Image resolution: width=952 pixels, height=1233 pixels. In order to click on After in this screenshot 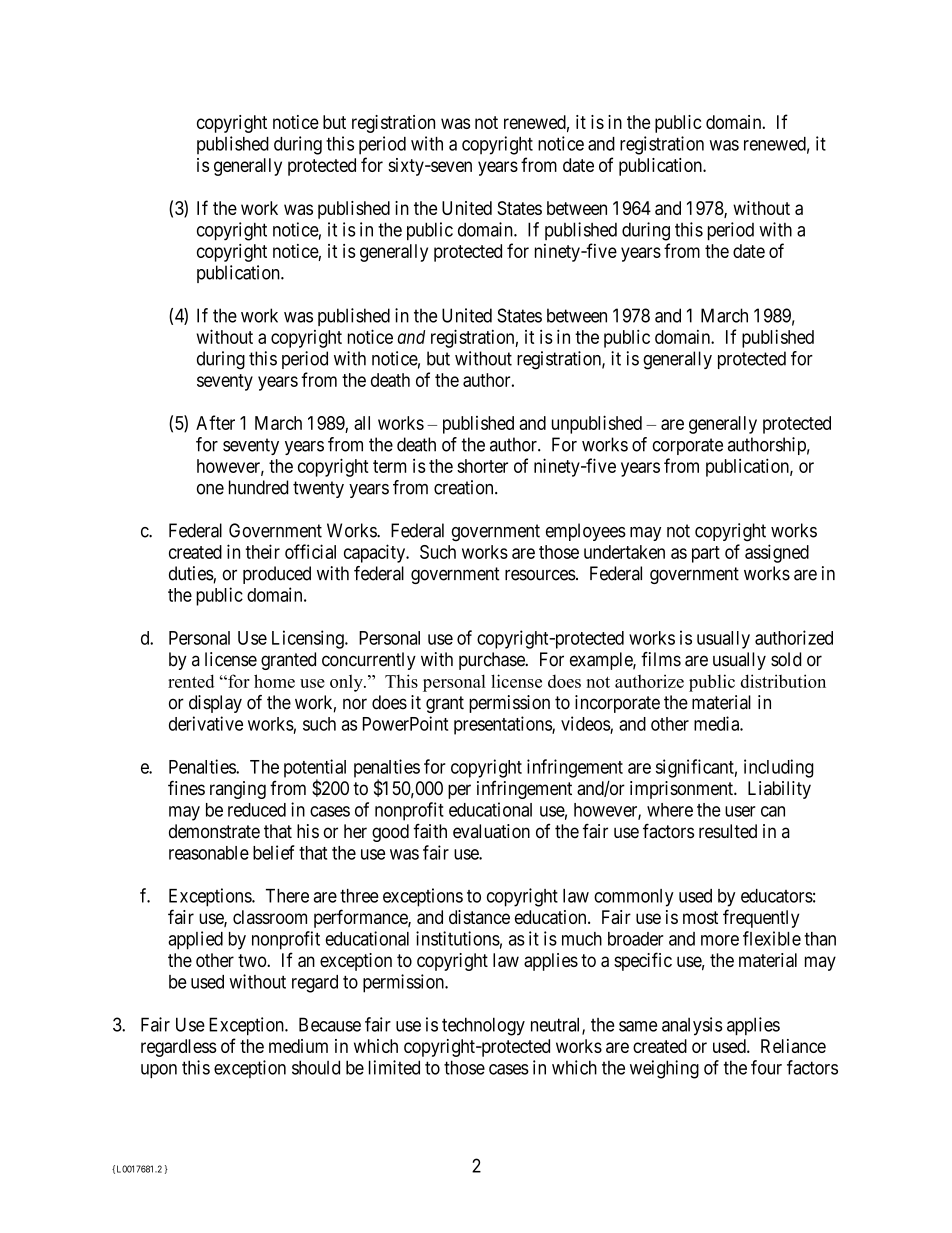, I will do `click(215, 422)`.
